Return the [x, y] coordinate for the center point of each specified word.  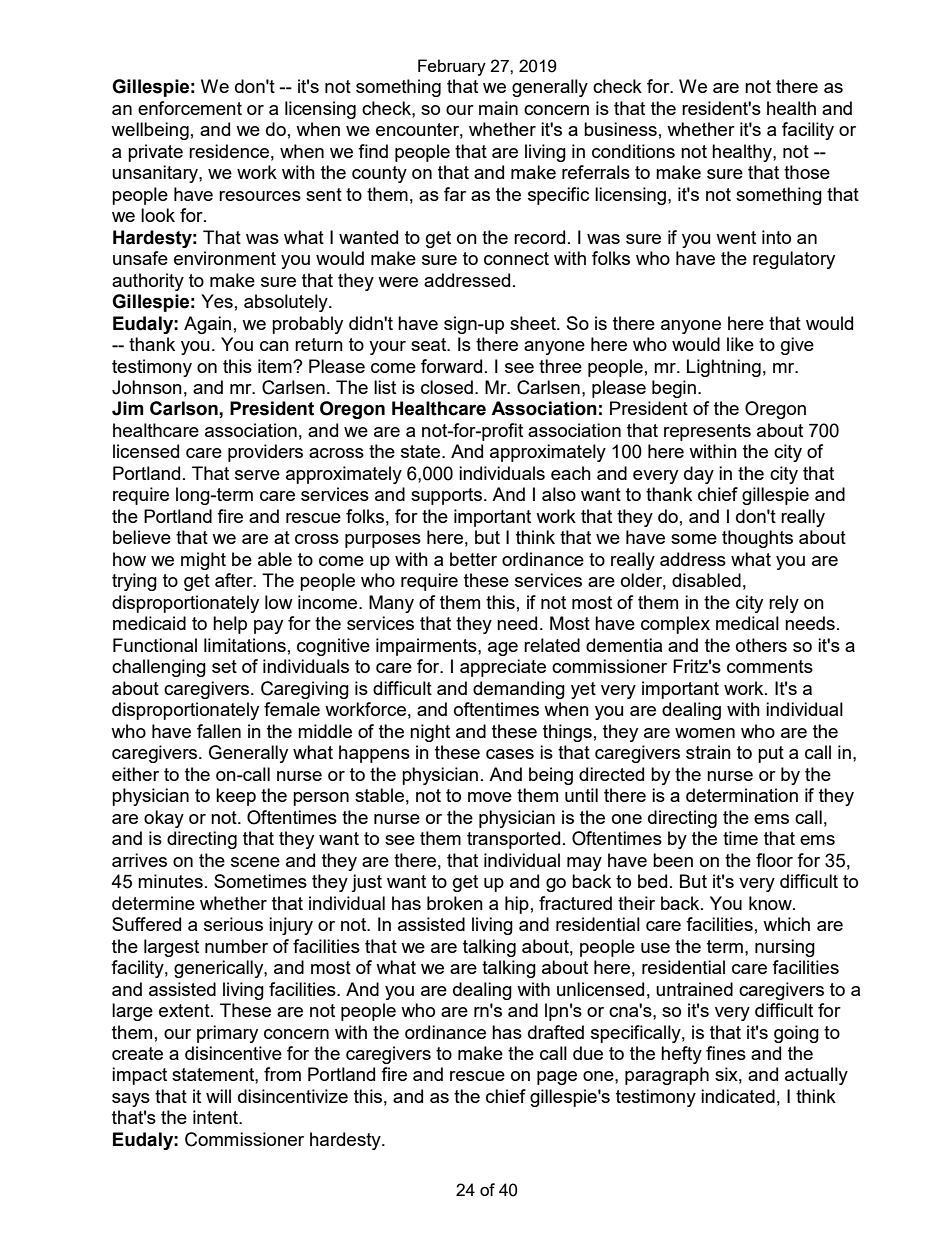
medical [747, 623]
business [620, 129]
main [498, 108]
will [218, 1096]
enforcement [190, 108]
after [235, 580]
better [473, 559]
